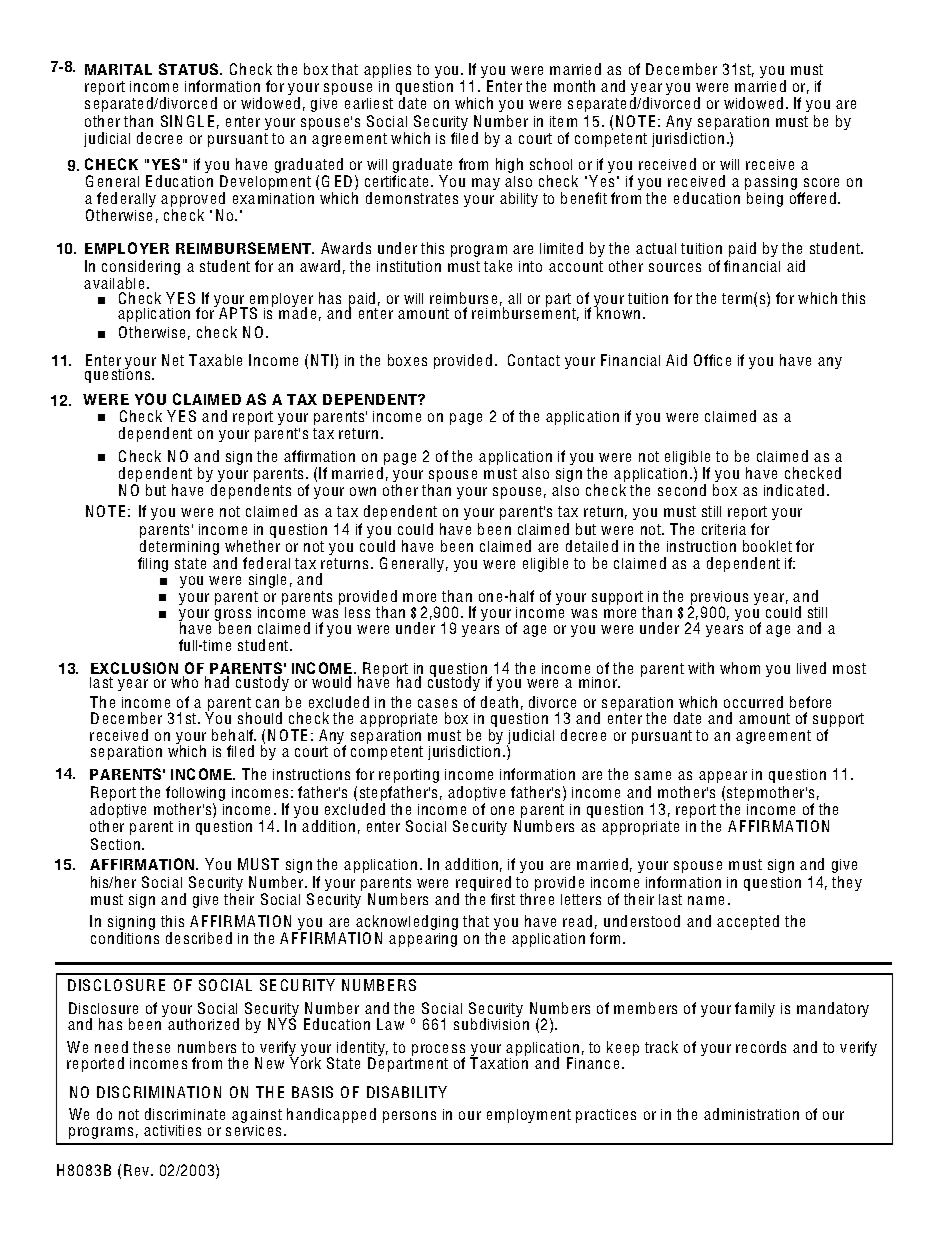 Image resolution: width=952 pixels, height=1233 pixels. What do you see at coordinates (771, 184) in the page?
I see `passing` at bounding box center [771, 184].
